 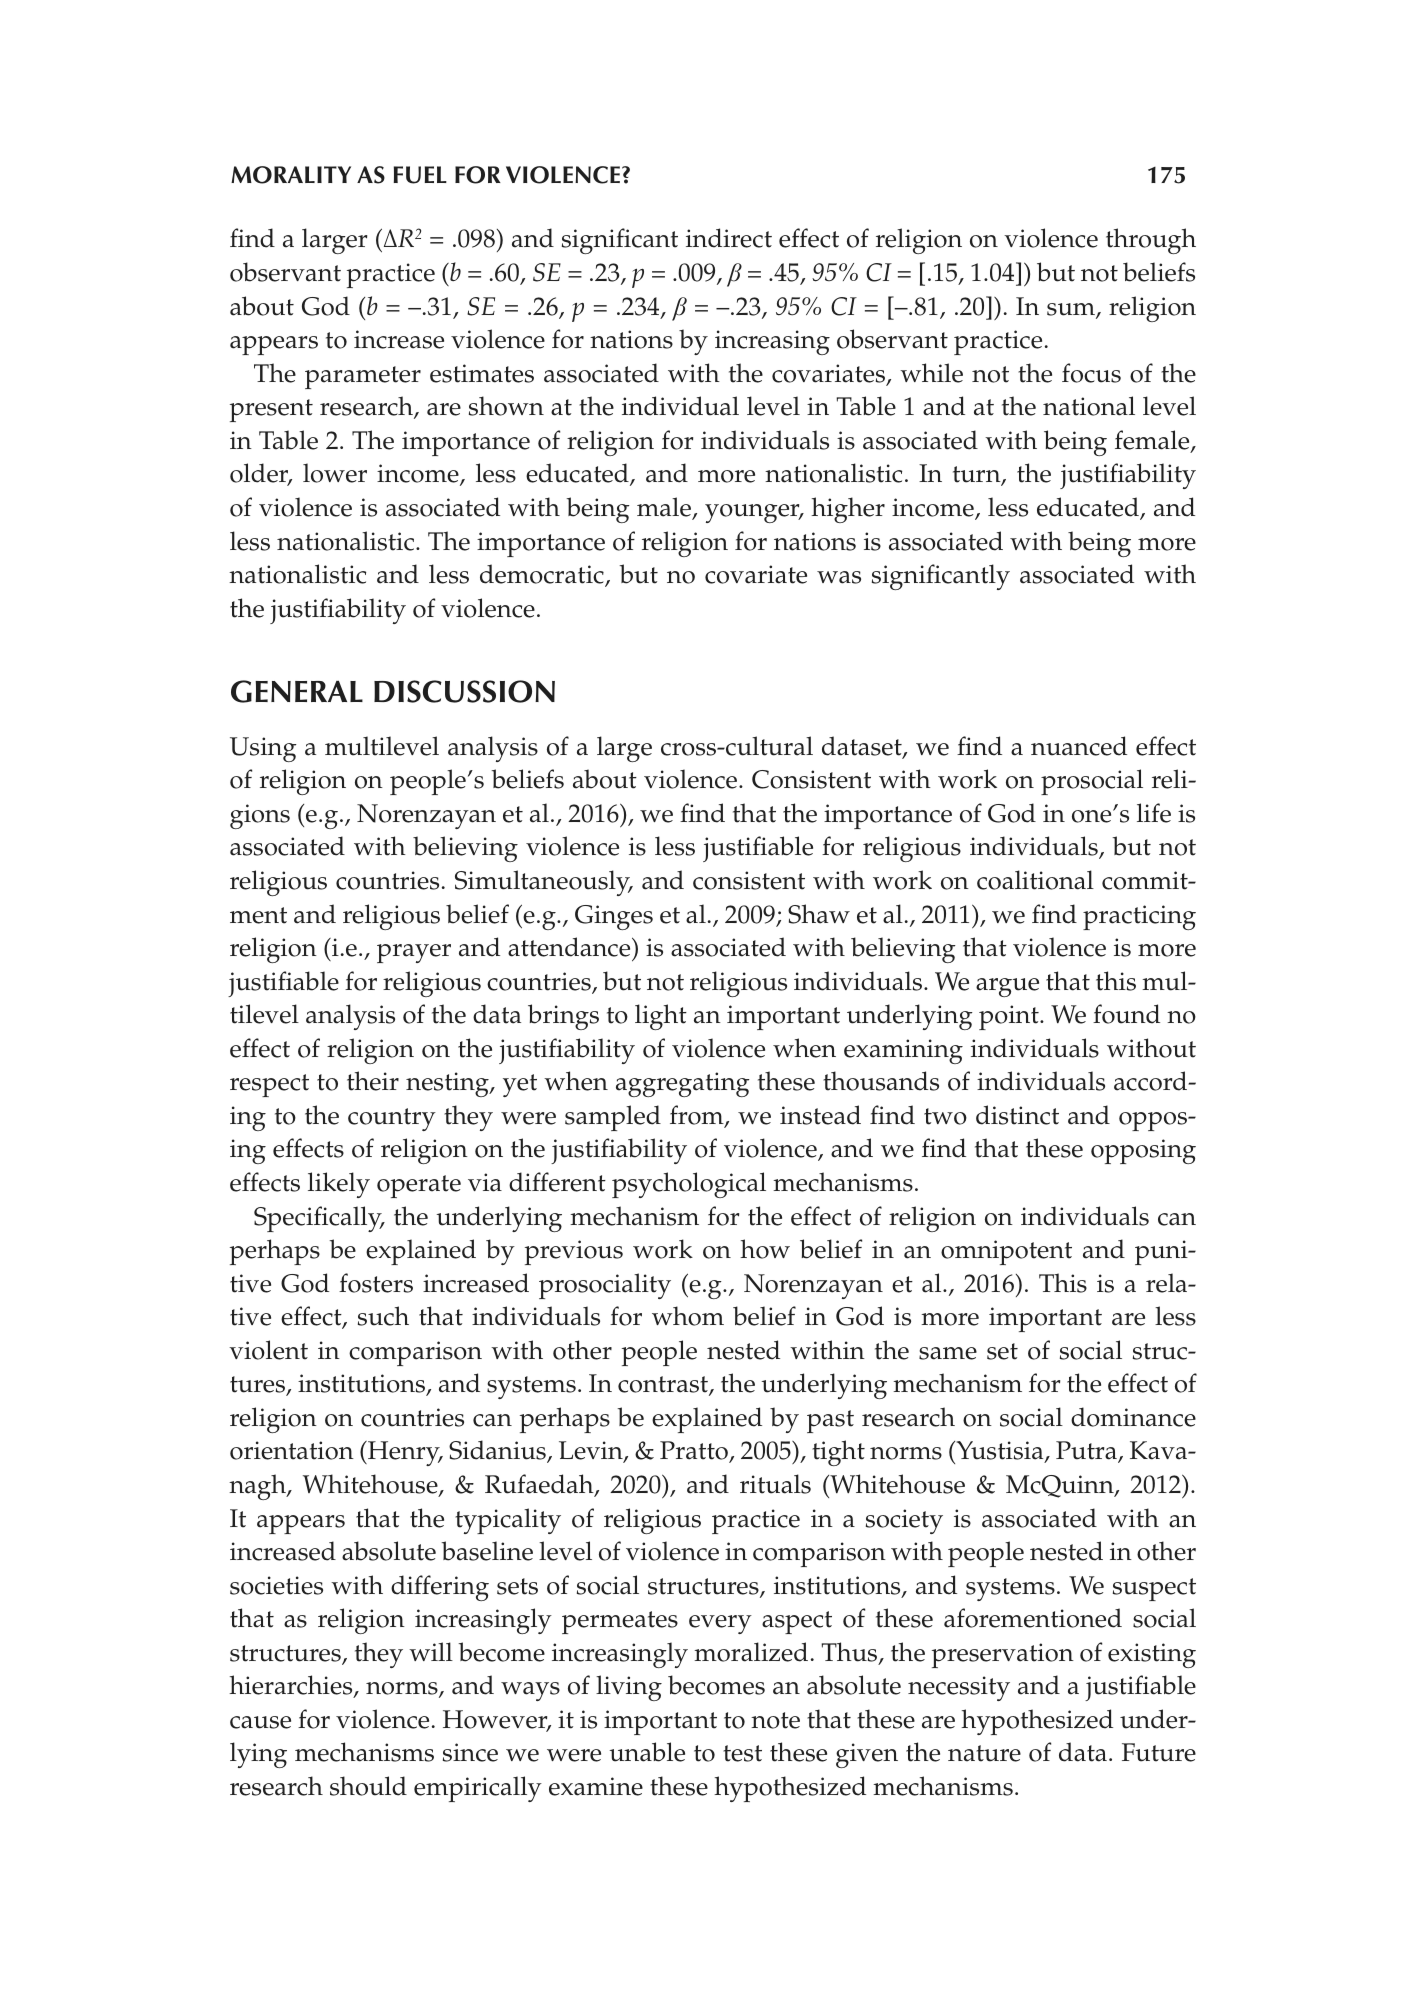 What do you see at coordinates (729, 238) in the screenshot?
I see `indirect` at bounding box center [729, 238].
